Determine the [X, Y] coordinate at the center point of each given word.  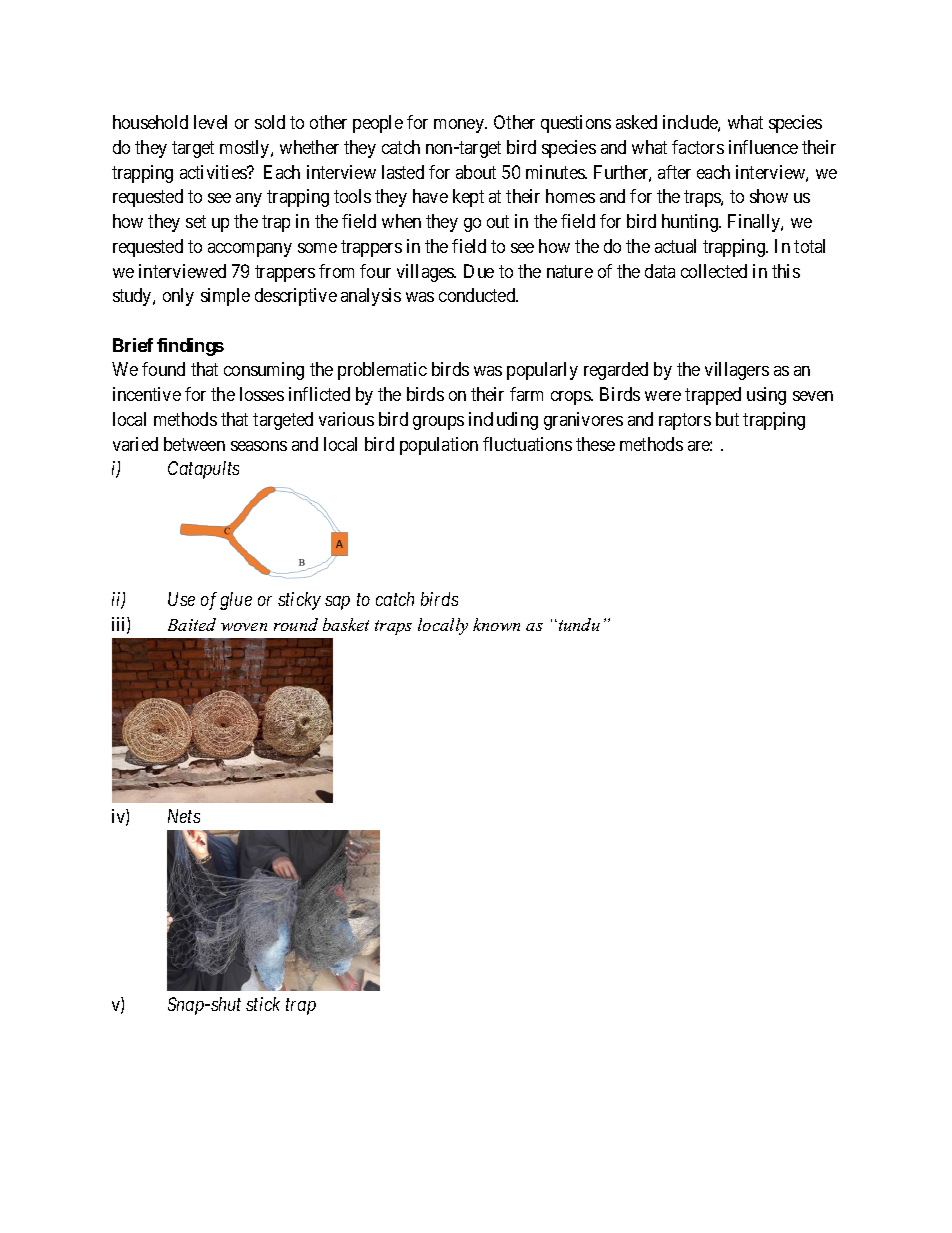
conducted [478, 295]
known [496, 624]
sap [337, 603]
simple [225, 297]
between [194, 444]
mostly [246, 149]
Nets [184, 816]
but [727, 419]
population [439, 446]
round [296, 624]
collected [714, 271]
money [460, 126]
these [595, 444]
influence [763, 147]
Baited [192, 624]
